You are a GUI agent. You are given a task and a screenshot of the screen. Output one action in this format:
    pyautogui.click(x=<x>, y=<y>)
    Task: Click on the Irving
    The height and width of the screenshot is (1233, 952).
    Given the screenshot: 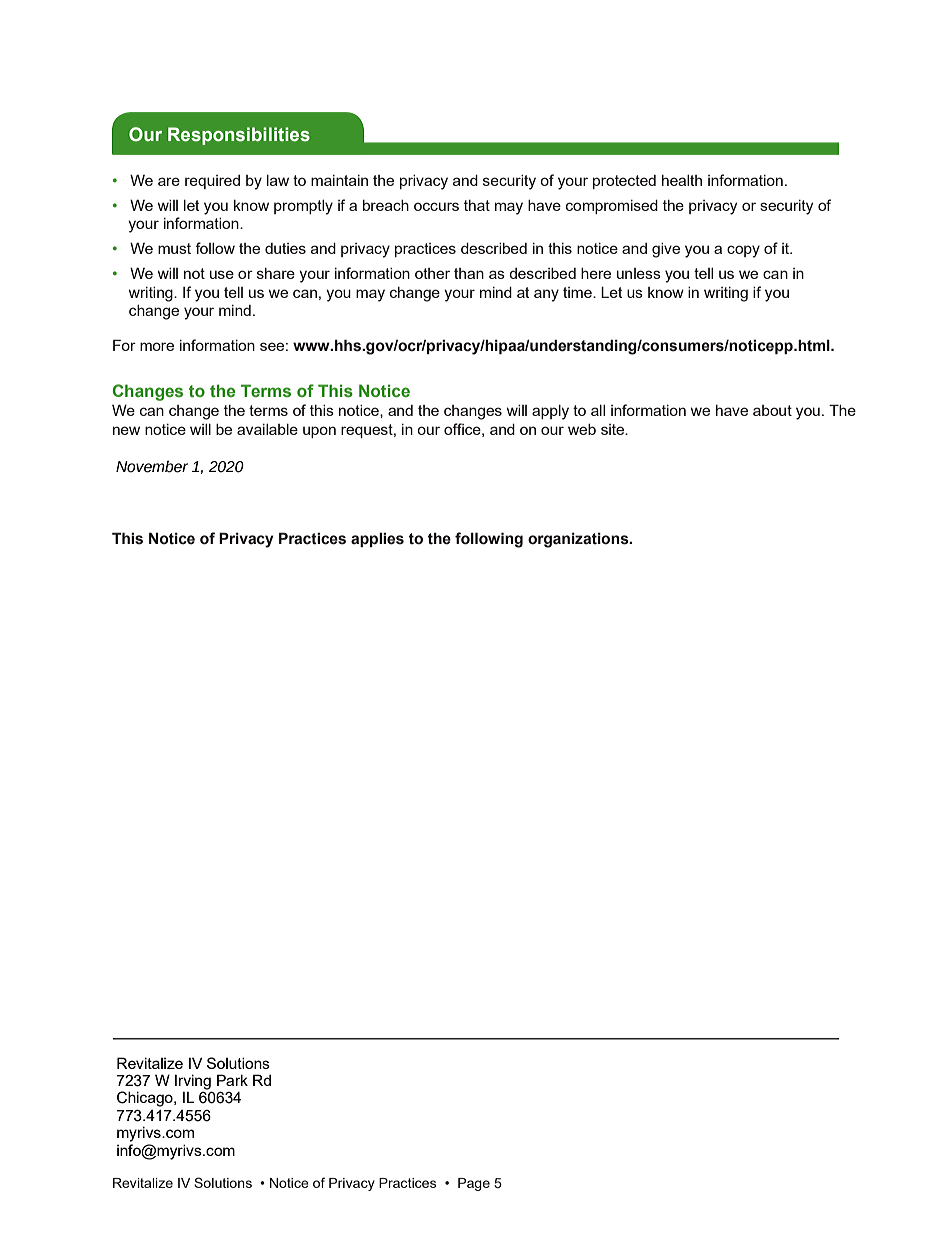 What is the action you would take?
    pyautogui.click(x=193, y=1082)
